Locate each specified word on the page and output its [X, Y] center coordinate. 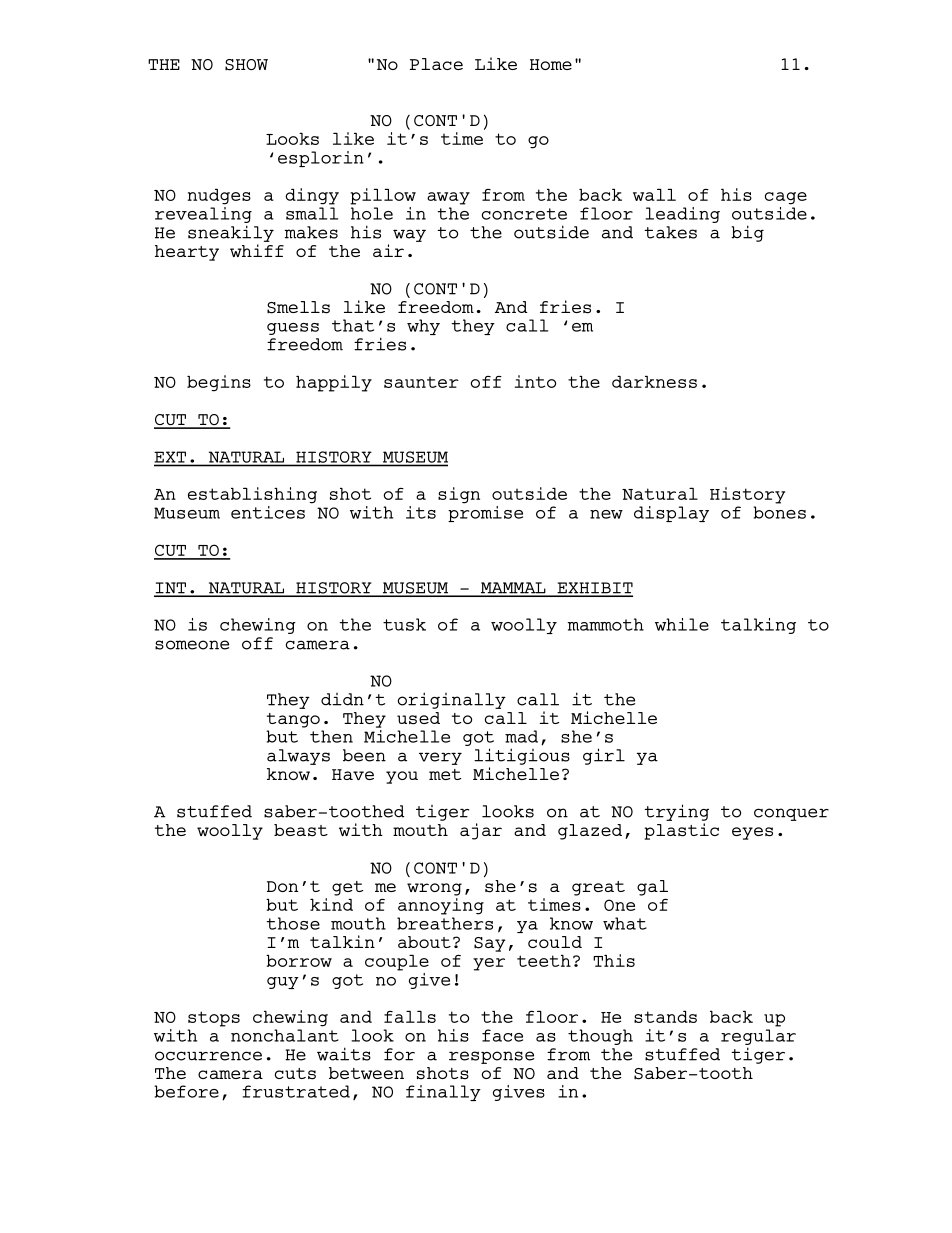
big [747, 233]
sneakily [231, 233]
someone [192, 645]
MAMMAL [513, 589]
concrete [524, 214]
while [682, 624]
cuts [295, 1074]
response [491, 1057]
